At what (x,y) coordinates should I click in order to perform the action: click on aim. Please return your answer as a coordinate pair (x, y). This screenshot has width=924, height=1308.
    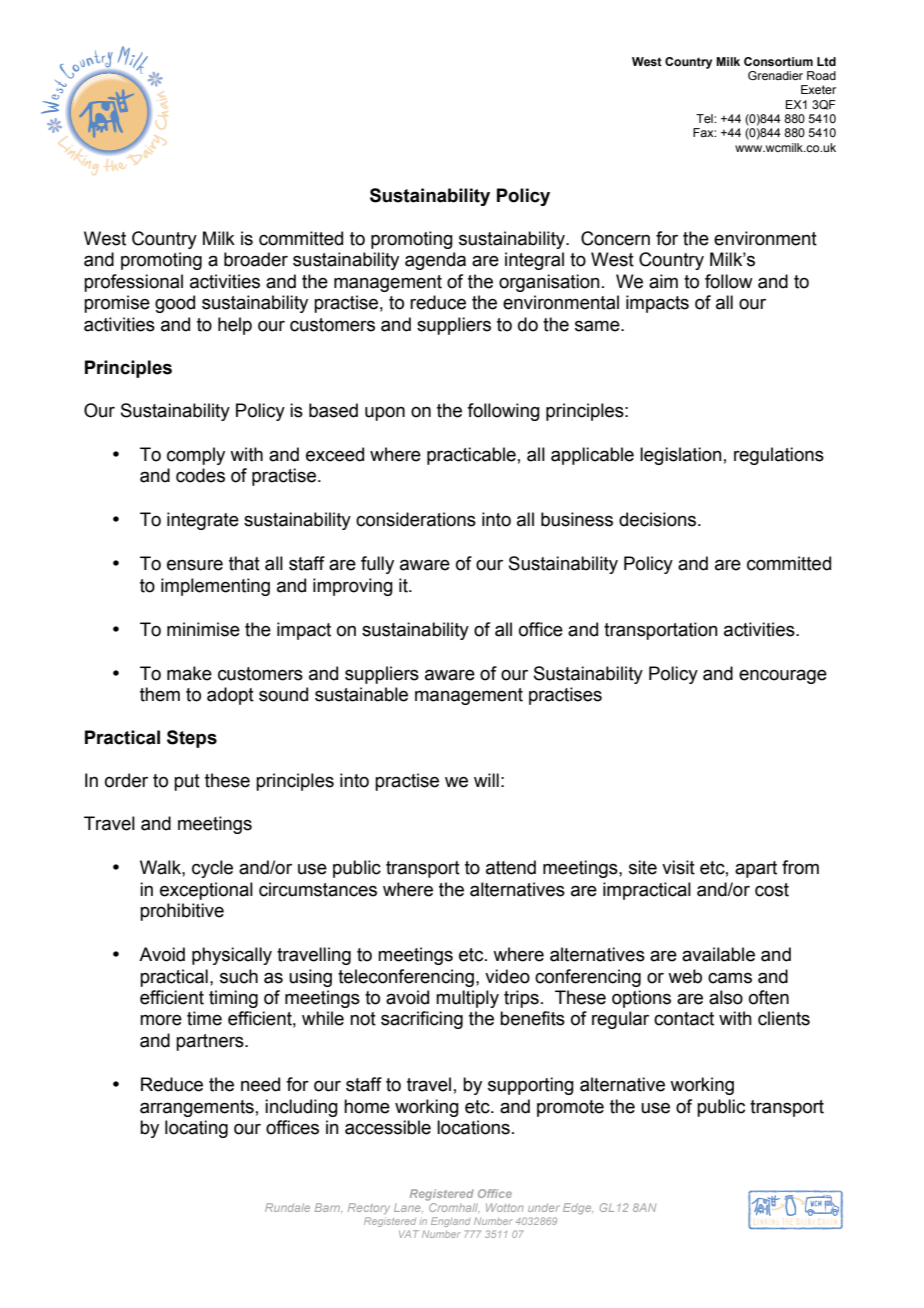
    Looking at the image, I should click on (663, 281).
